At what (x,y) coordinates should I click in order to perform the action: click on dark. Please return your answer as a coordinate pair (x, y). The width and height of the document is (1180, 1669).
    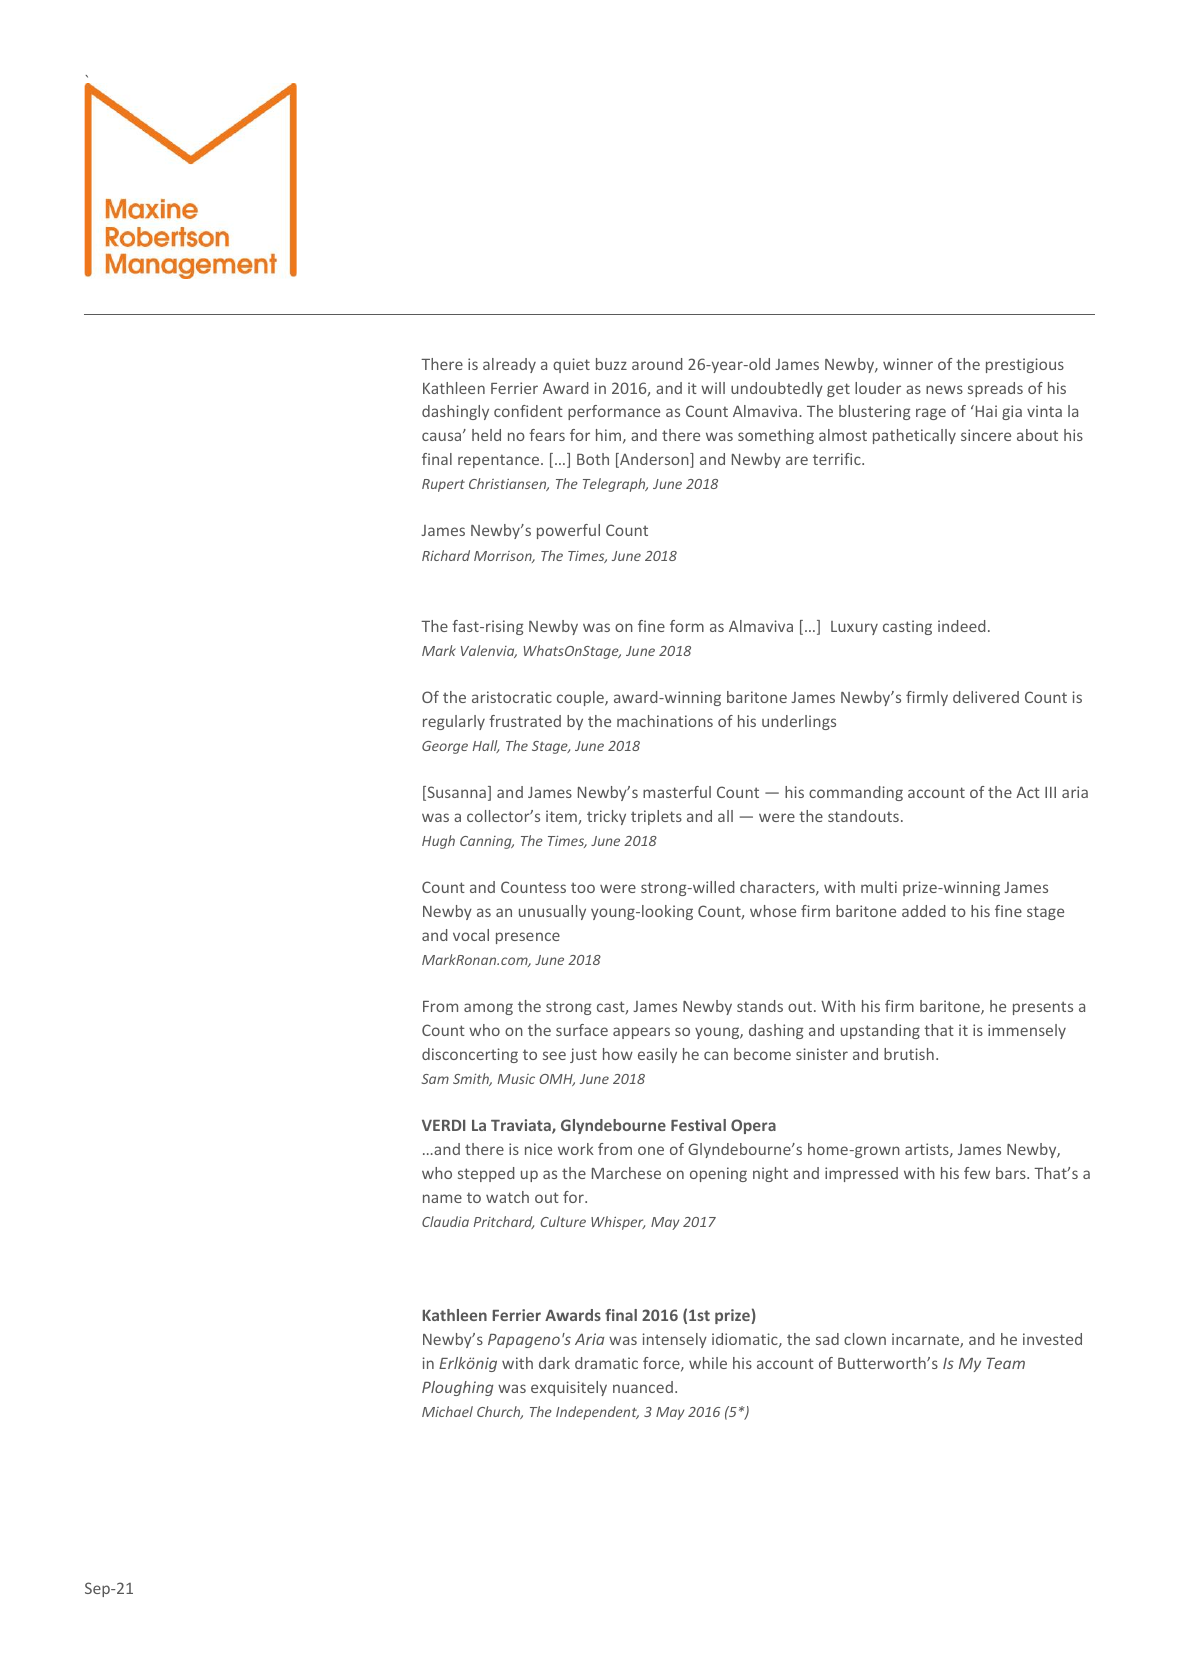
    Looking at the image, I should click on (554, 1363).
